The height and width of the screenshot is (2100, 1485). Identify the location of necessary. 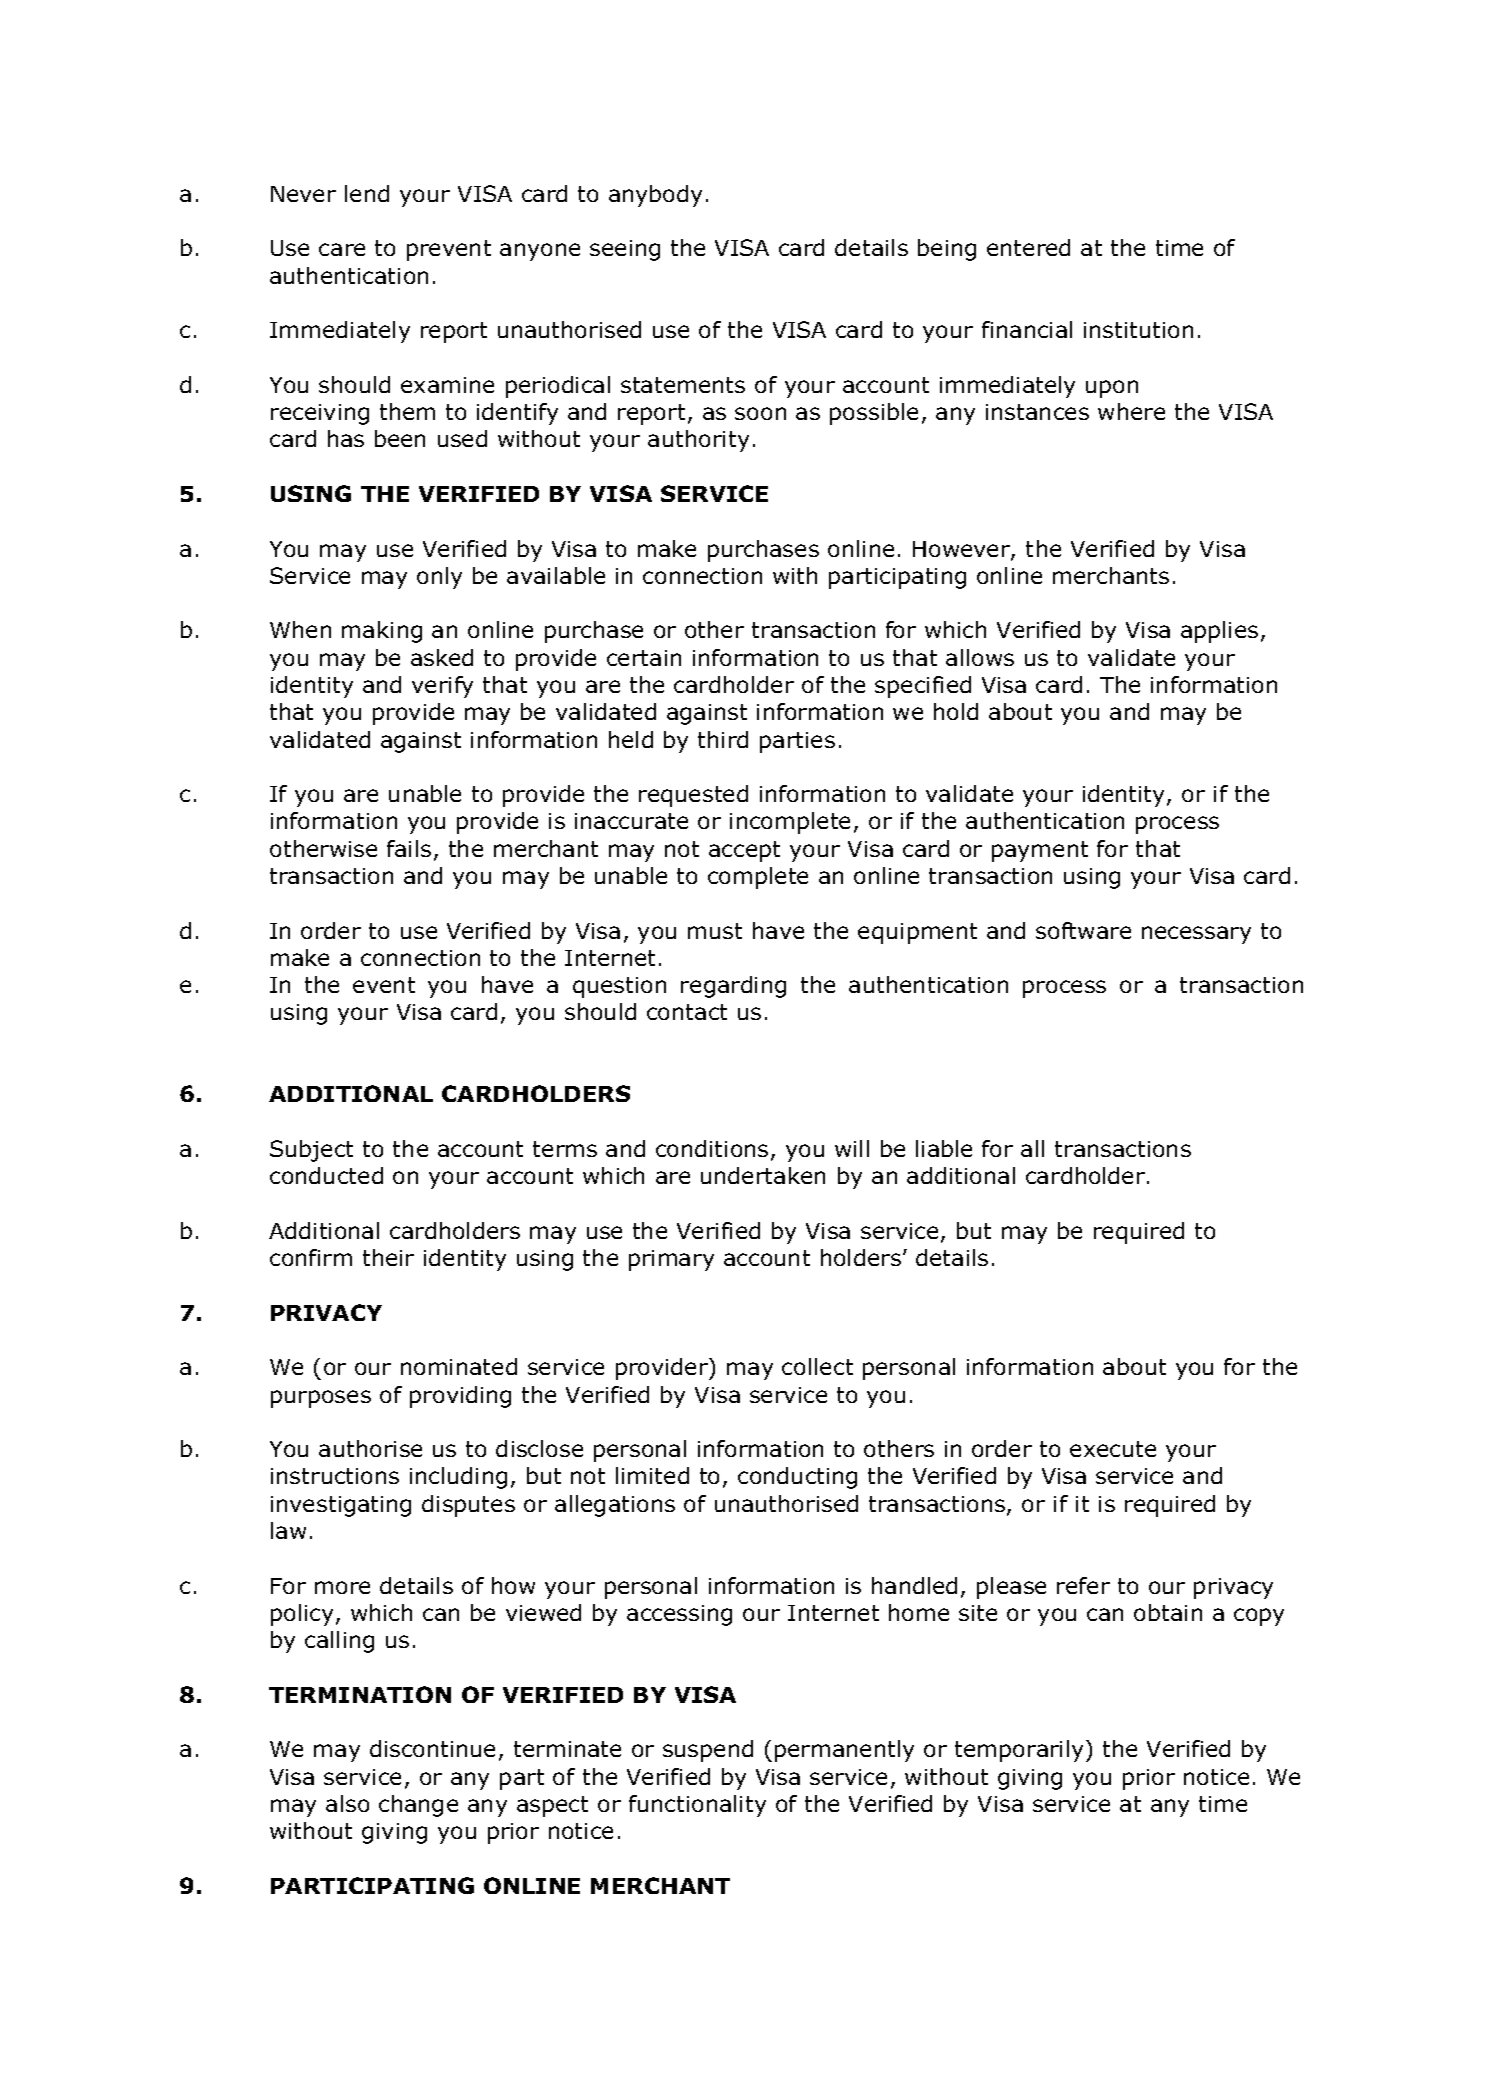
(1196, 935).
